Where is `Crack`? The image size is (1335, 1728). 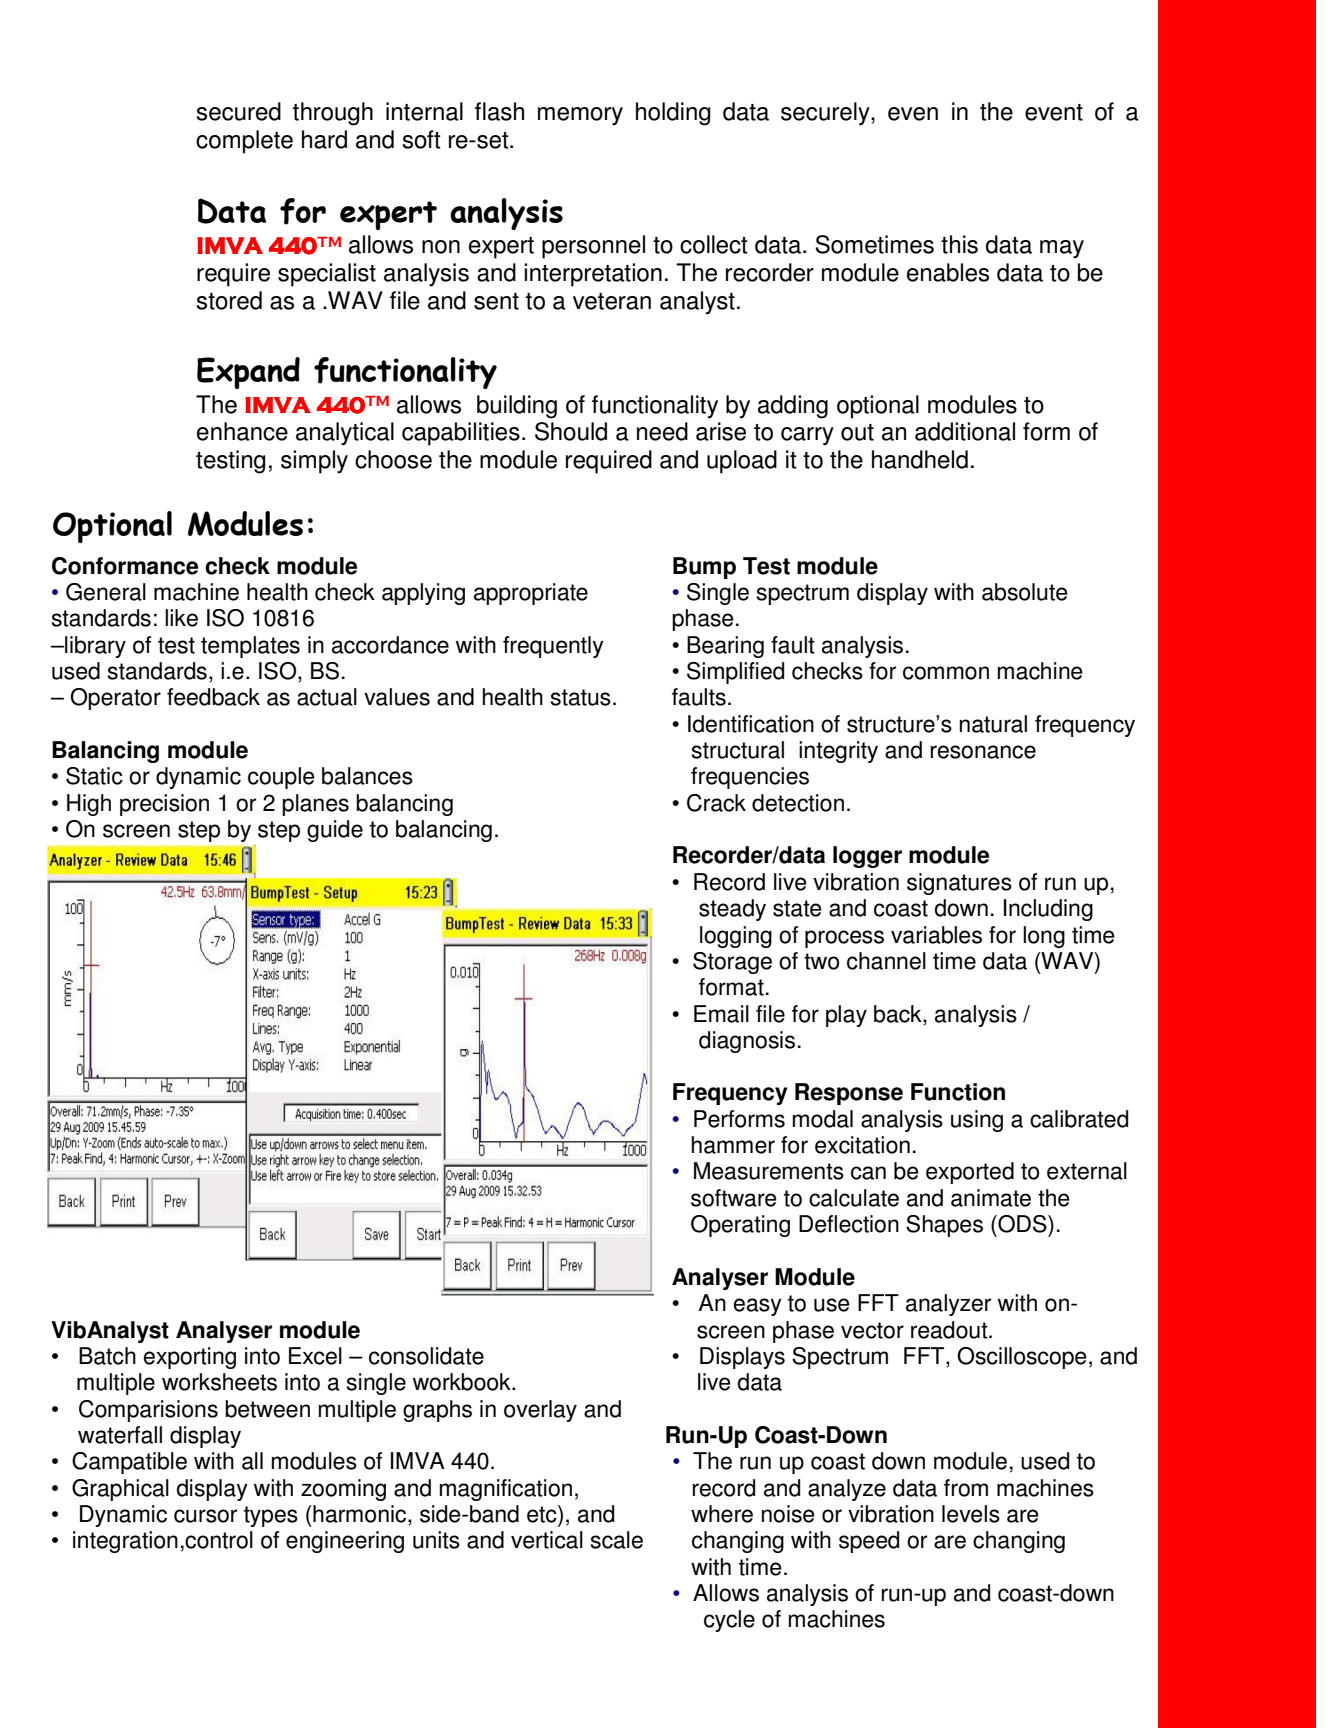 Crack is located at coordinates (716, 803).
